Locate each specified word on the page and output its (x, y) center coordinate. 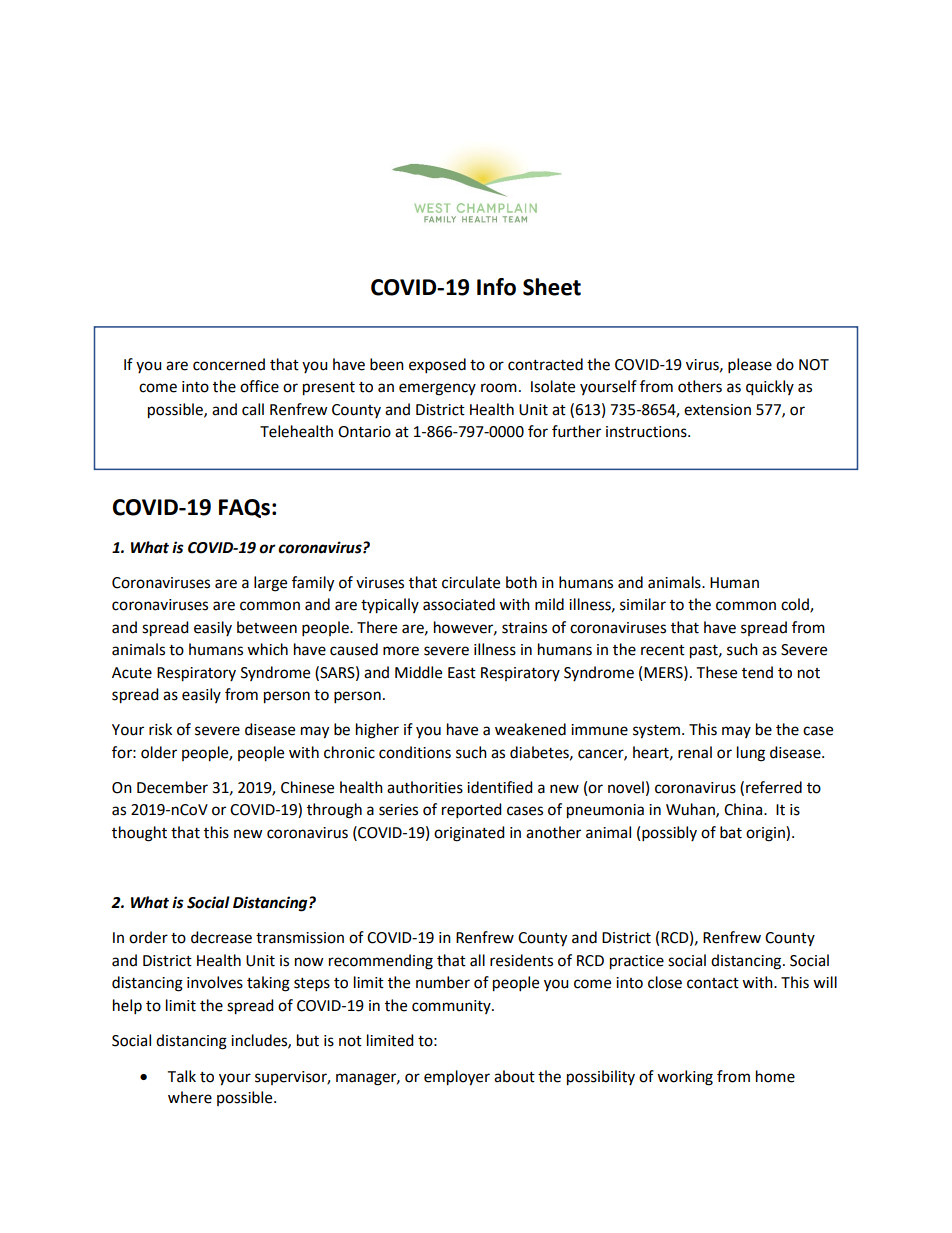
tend (757, 672)
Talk (181, 1076)
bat (731, 832)
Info (496, 287)
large (270, 584)
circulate (471, 582)
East (462, 673)
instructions (647, 432)
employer (457, 1078)
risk (160, 729)
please (750, 366)
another (553, 832)
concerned (229, 364)
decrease (221, 937)
